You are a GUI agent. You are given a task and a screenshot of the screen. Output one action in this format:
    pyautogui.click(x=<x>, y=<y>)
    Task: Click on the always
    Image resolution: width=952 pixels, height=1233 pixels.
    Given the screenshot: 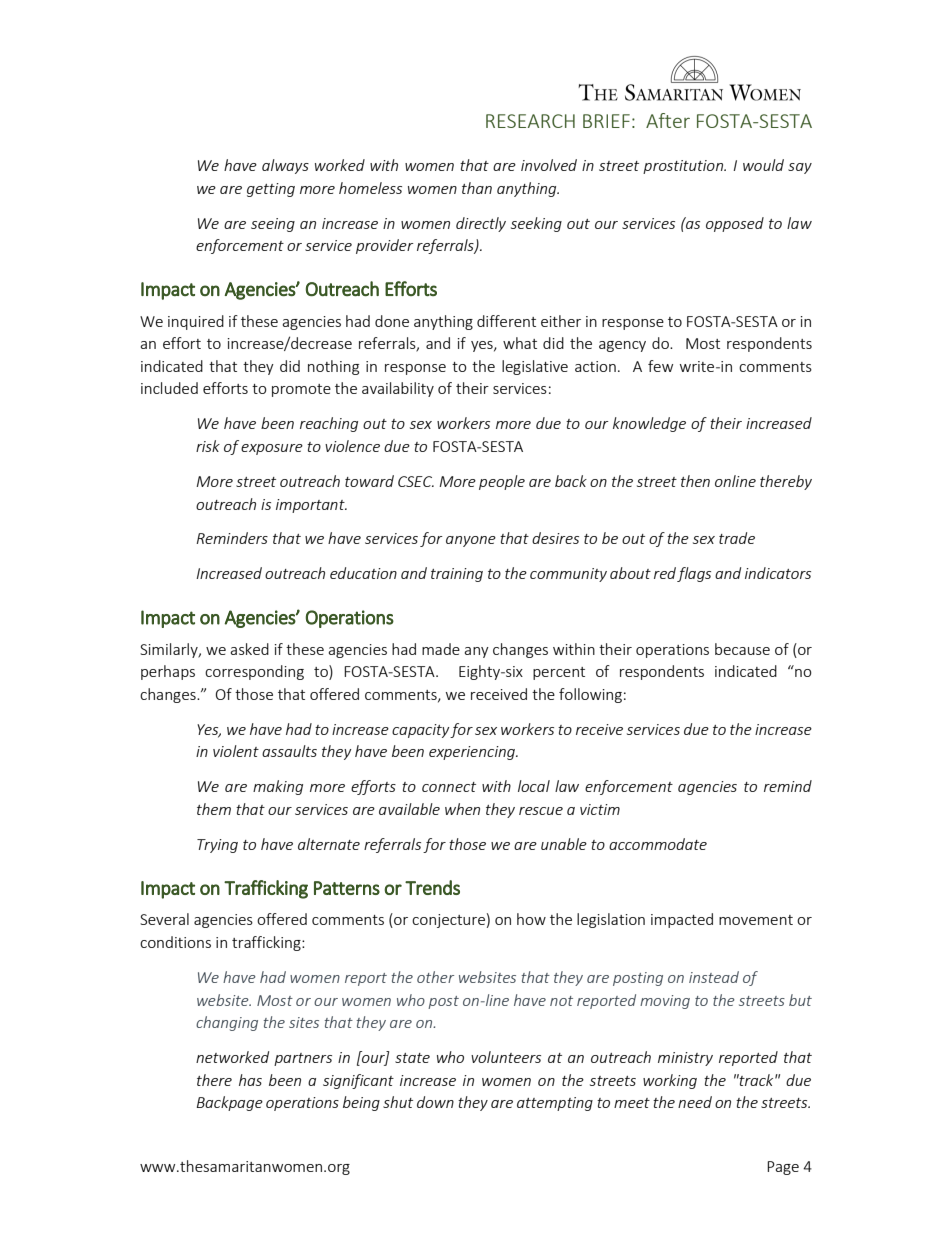 What is the action you would take?
    pyautogui.click(x=285, y=166)
